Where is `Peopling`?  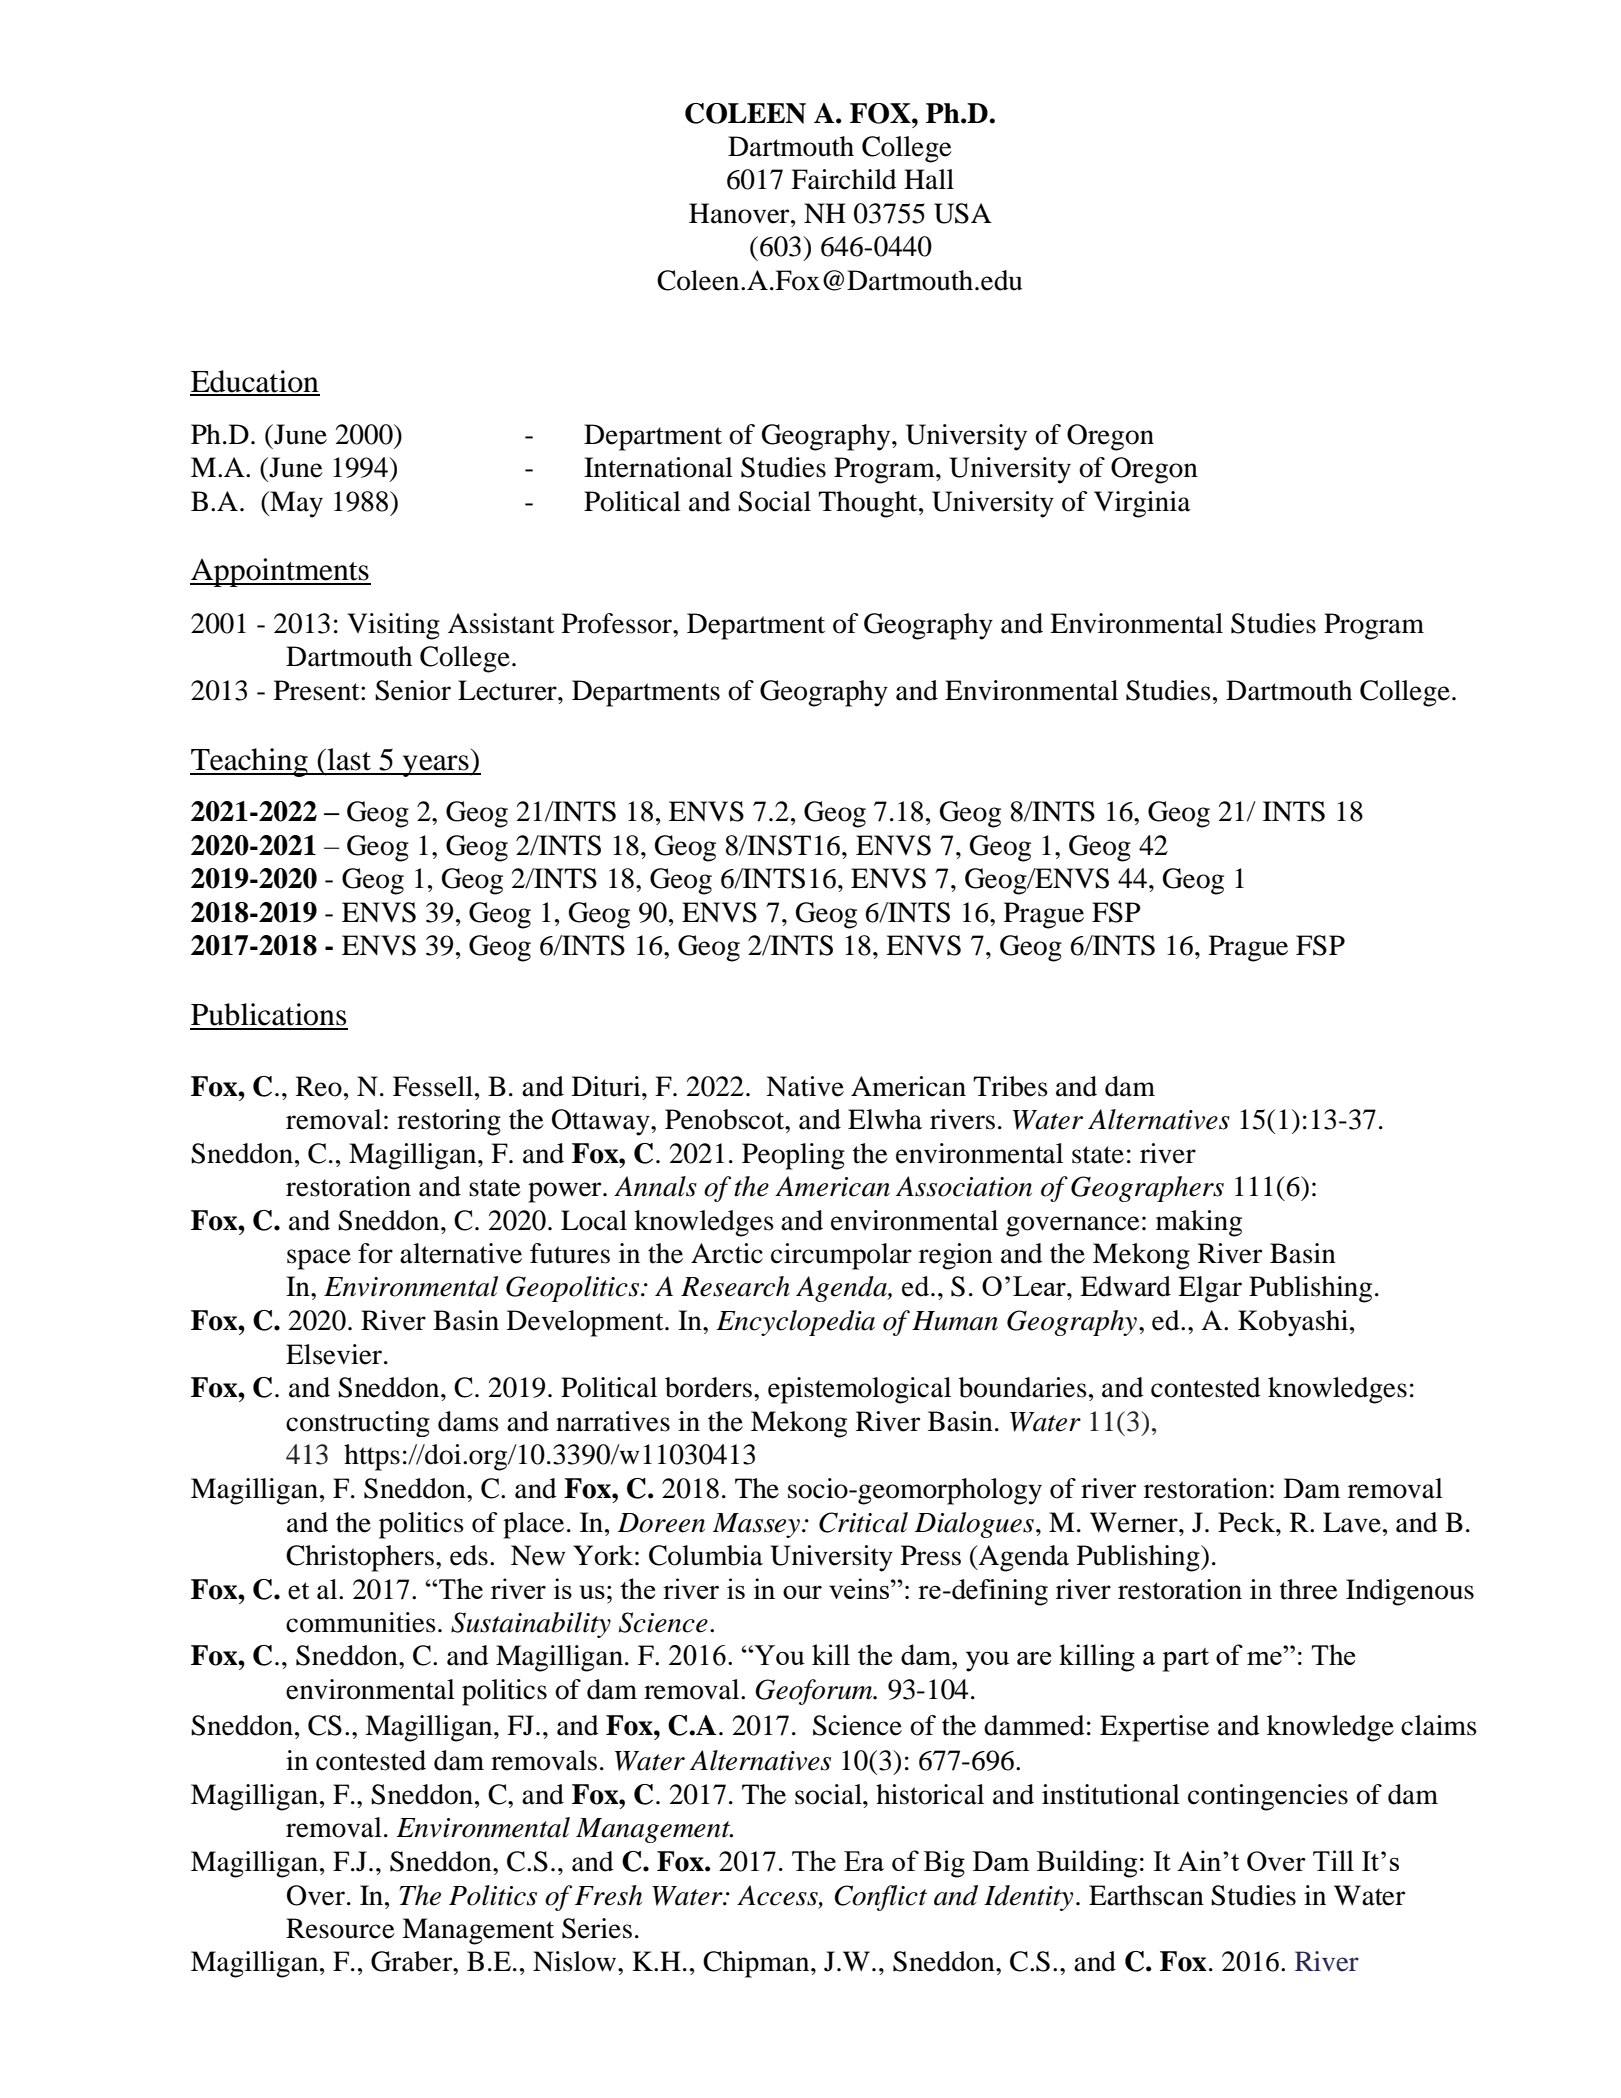
Peopling is located at coordinates (793, 1156).
